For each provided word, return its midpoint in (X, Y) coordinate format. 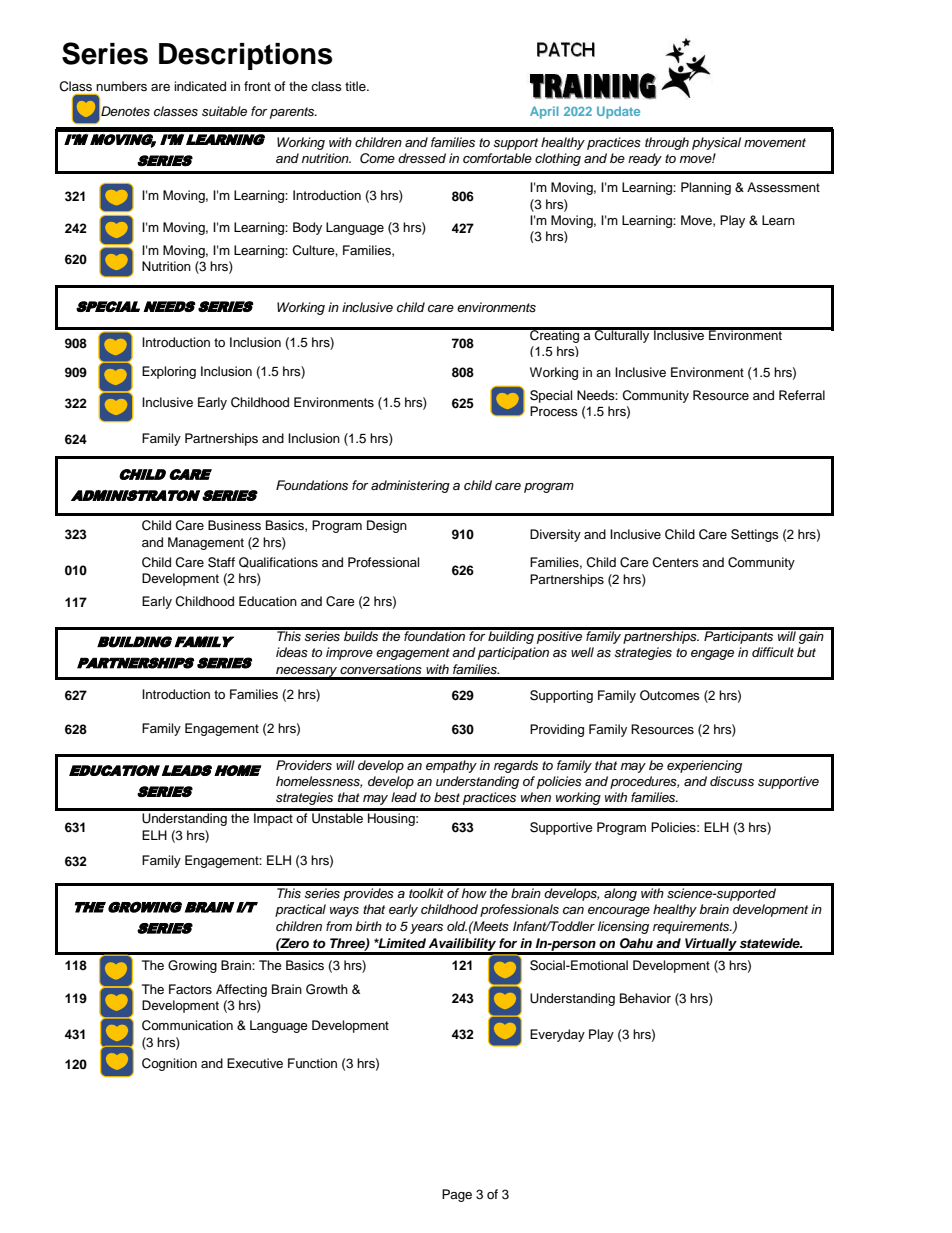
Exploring (169, 372)
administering (410, 486)
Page (457, 1195)
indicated (200, 86)
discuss (732, 781)
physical (716, 143)
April (544, 112)
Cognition (169, 1064)
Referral (802, 395)
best (447, 797)
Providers (304, 765)
